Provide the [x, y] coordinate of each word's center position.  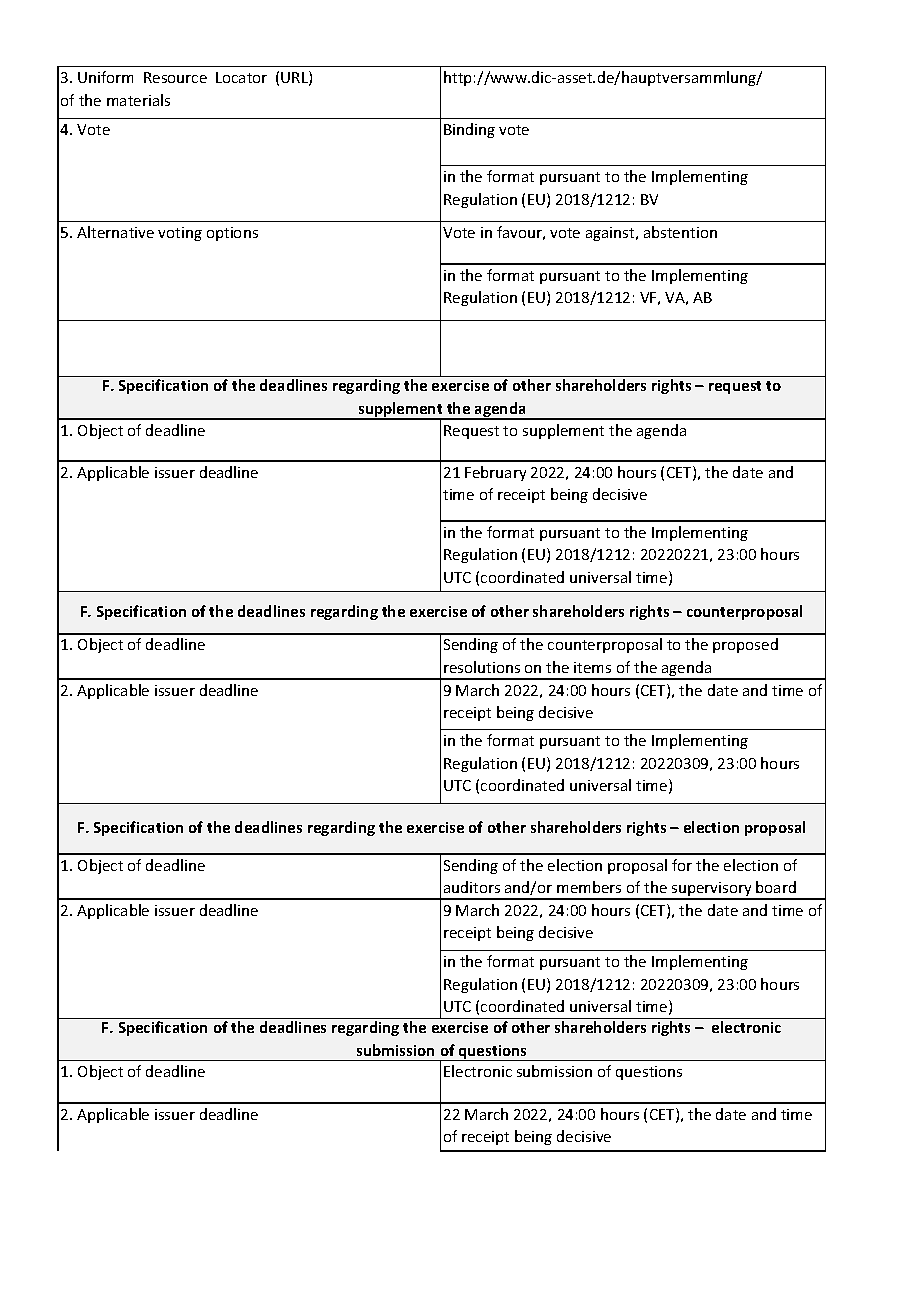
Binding [469, 130]
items [592, 667]
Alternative [115, 232]
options [232, 234]
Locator [241, 77]
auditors [472, 887]
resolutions [482, 667]
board [776, 887]
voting [180, 234]
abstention [680, 232]
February [495, 473]
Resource [175, 77]
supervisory [712, 890]
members [589, 887]
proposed [745, 645]
